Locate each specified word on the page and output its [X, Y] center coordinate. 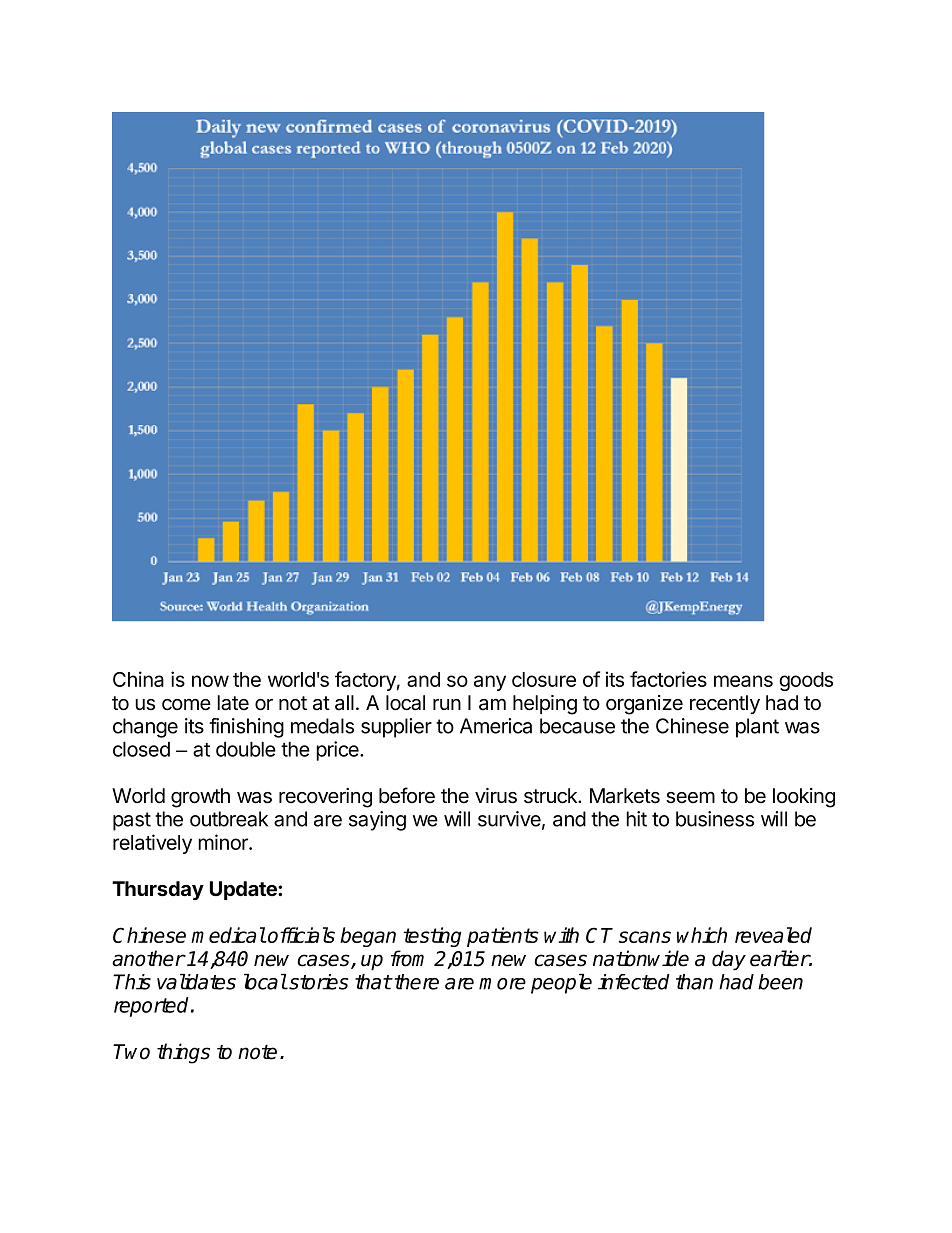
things [183, 1053]
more [502, 984]
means [743, 681]
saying [377, 821]
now [210, 681]
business [715, 819]
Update [244, 890]
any [490, 683]
